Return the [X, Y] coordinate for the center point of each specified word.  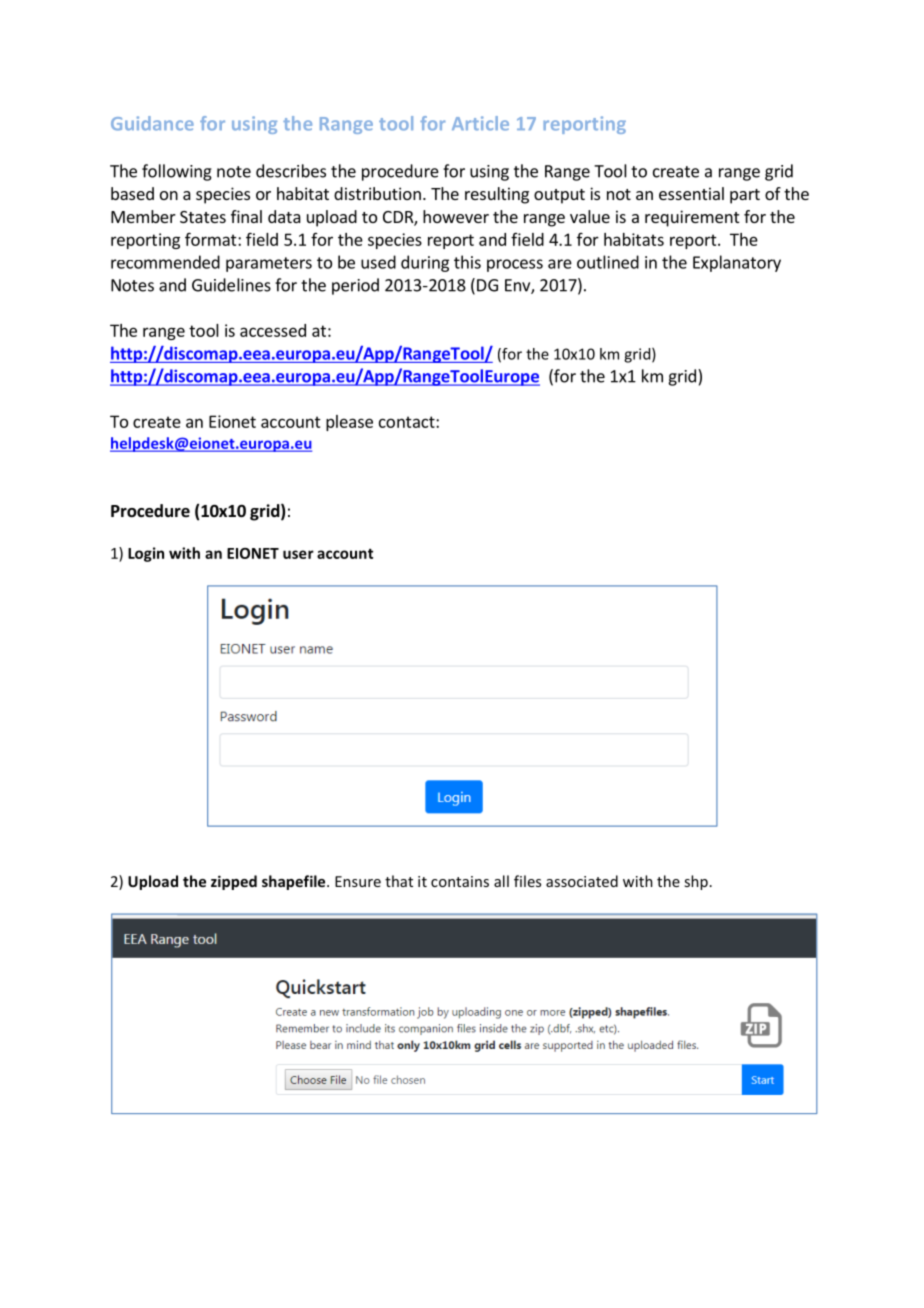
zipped [234, 882]
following [177, 172]
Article [480, 123]
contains [460, 881]
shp [696, 882]
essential [691, 193]
